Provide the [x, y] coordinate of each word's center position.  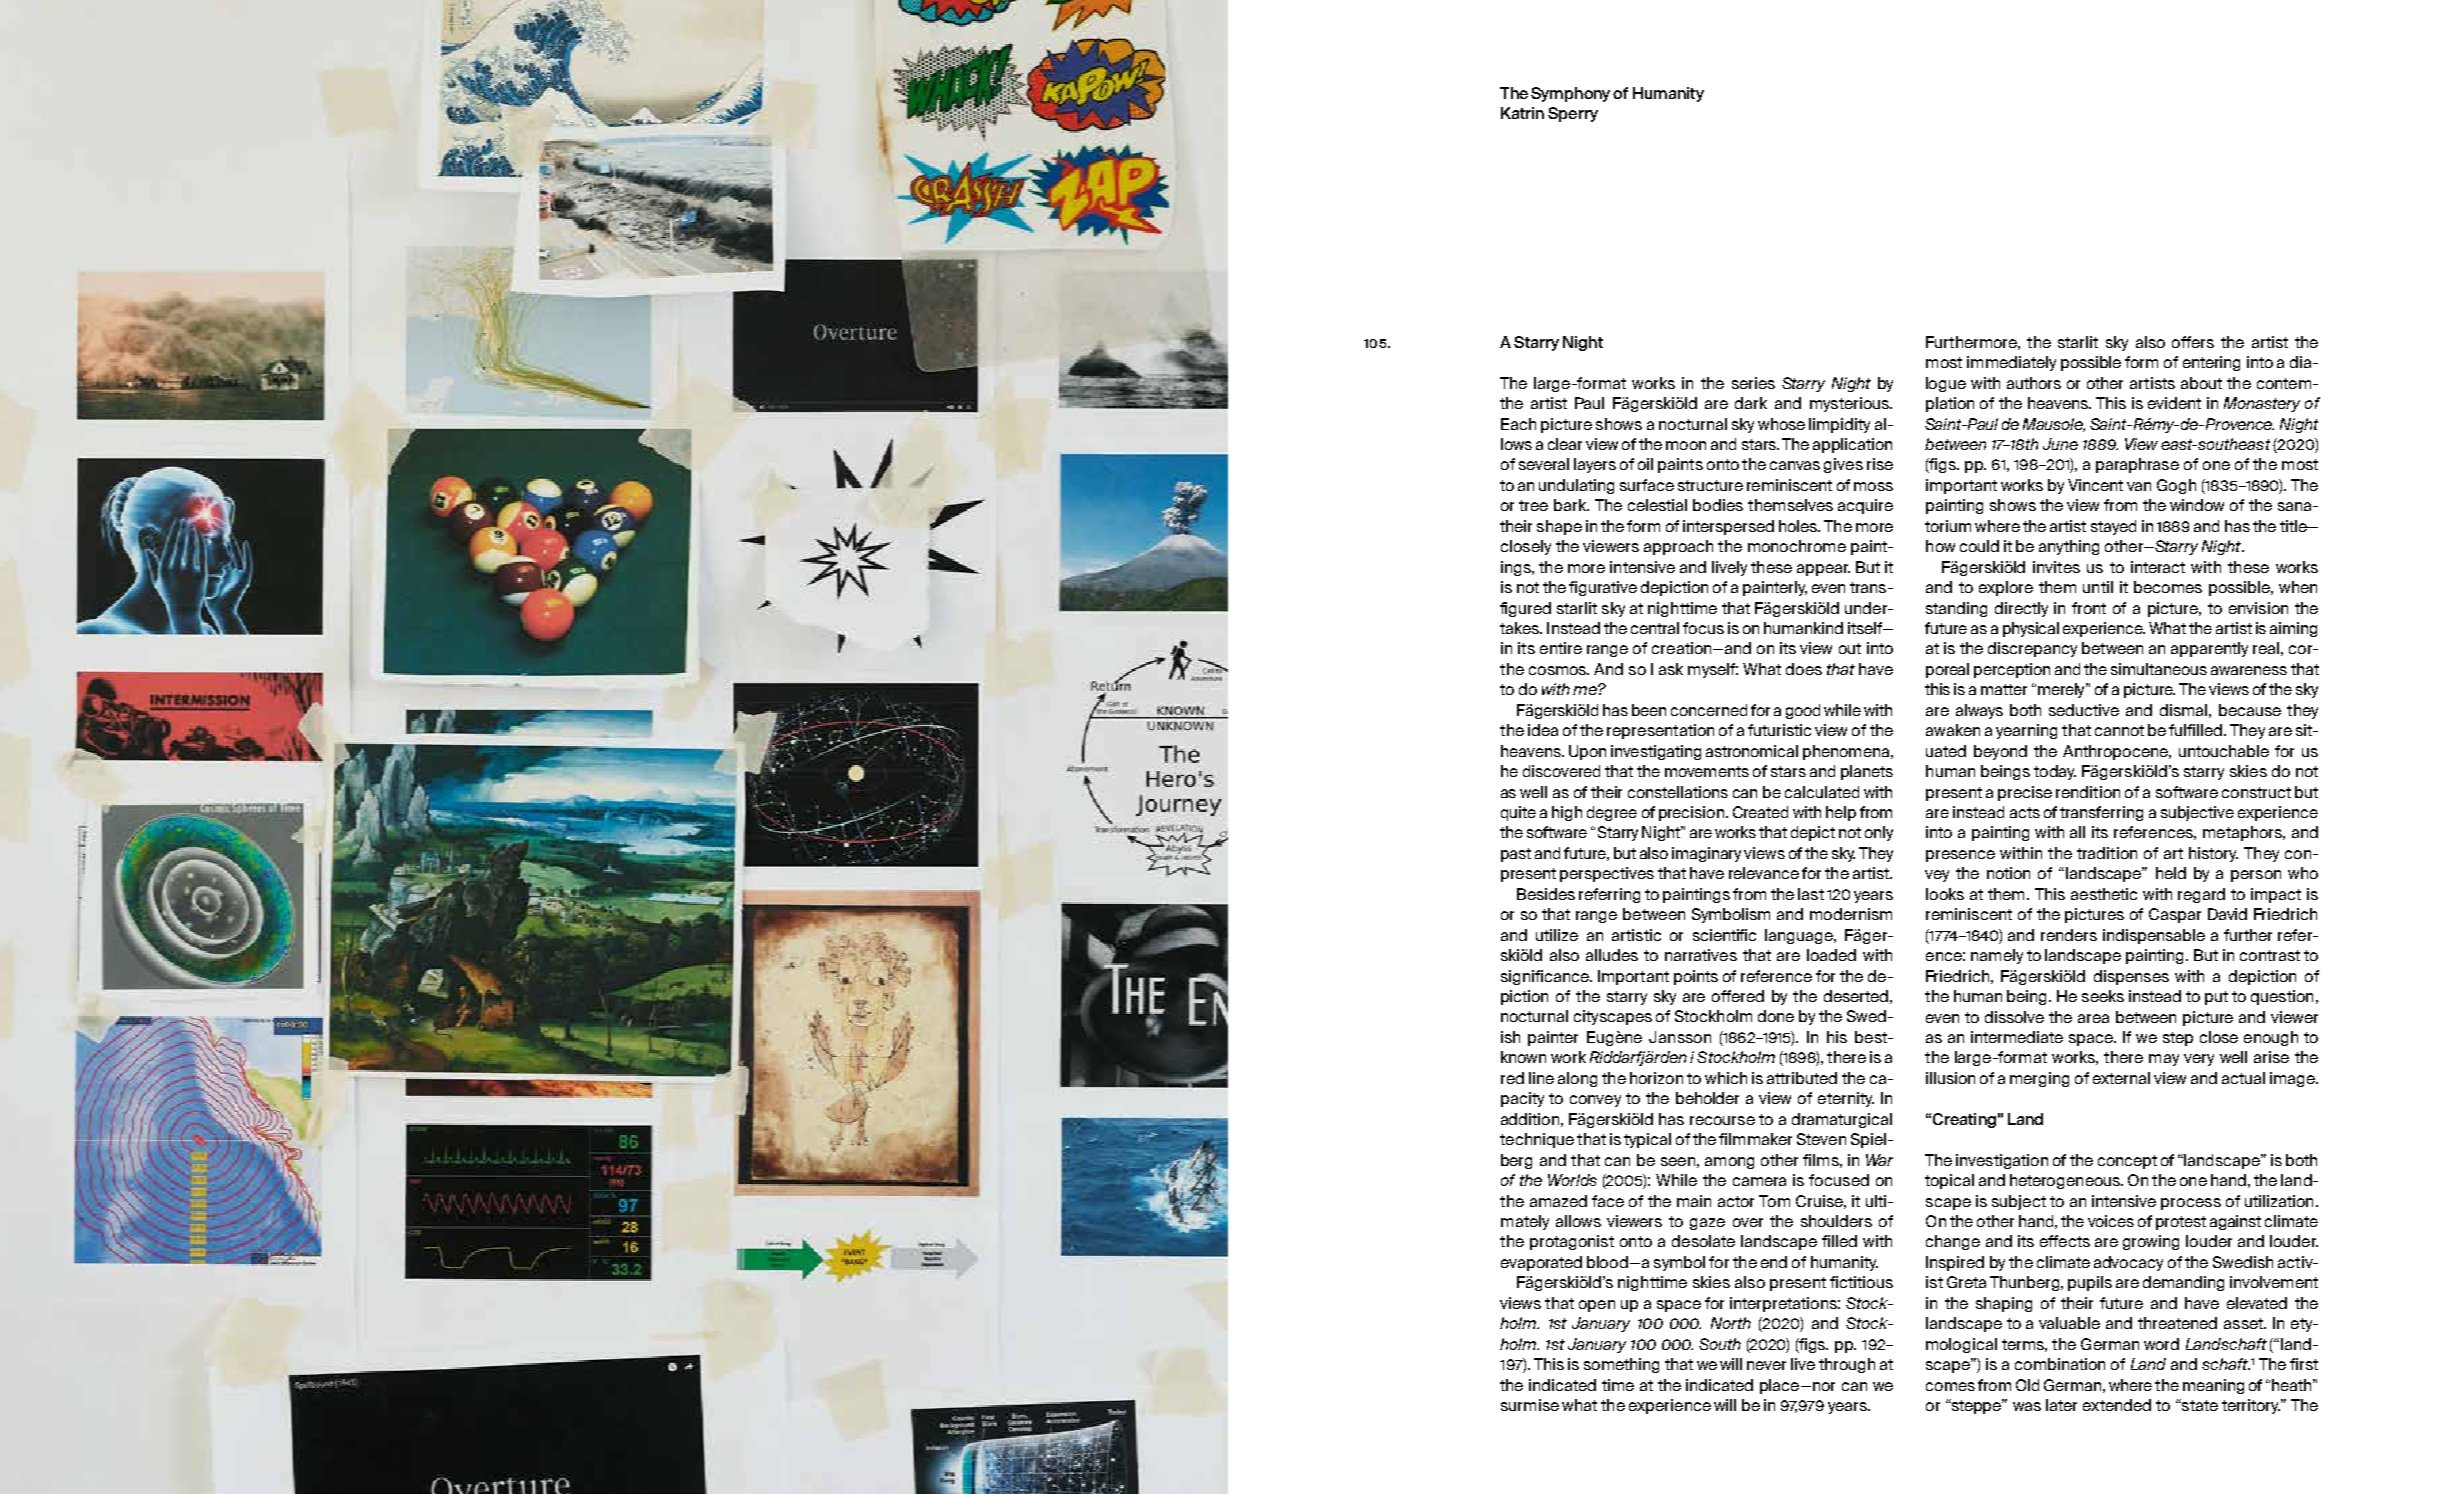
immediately [2011, 363]
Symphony [1570, 94]
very [2199, 1060]
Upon [1587, 752]
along [1577, 1079]
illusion [1950, 1078]
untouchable [2224, 751]
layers [1595, 465]
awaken [1953, 730]
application [1852, 445]
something [1621, 1365]
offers [2193, 342]
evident [2174, 403]
